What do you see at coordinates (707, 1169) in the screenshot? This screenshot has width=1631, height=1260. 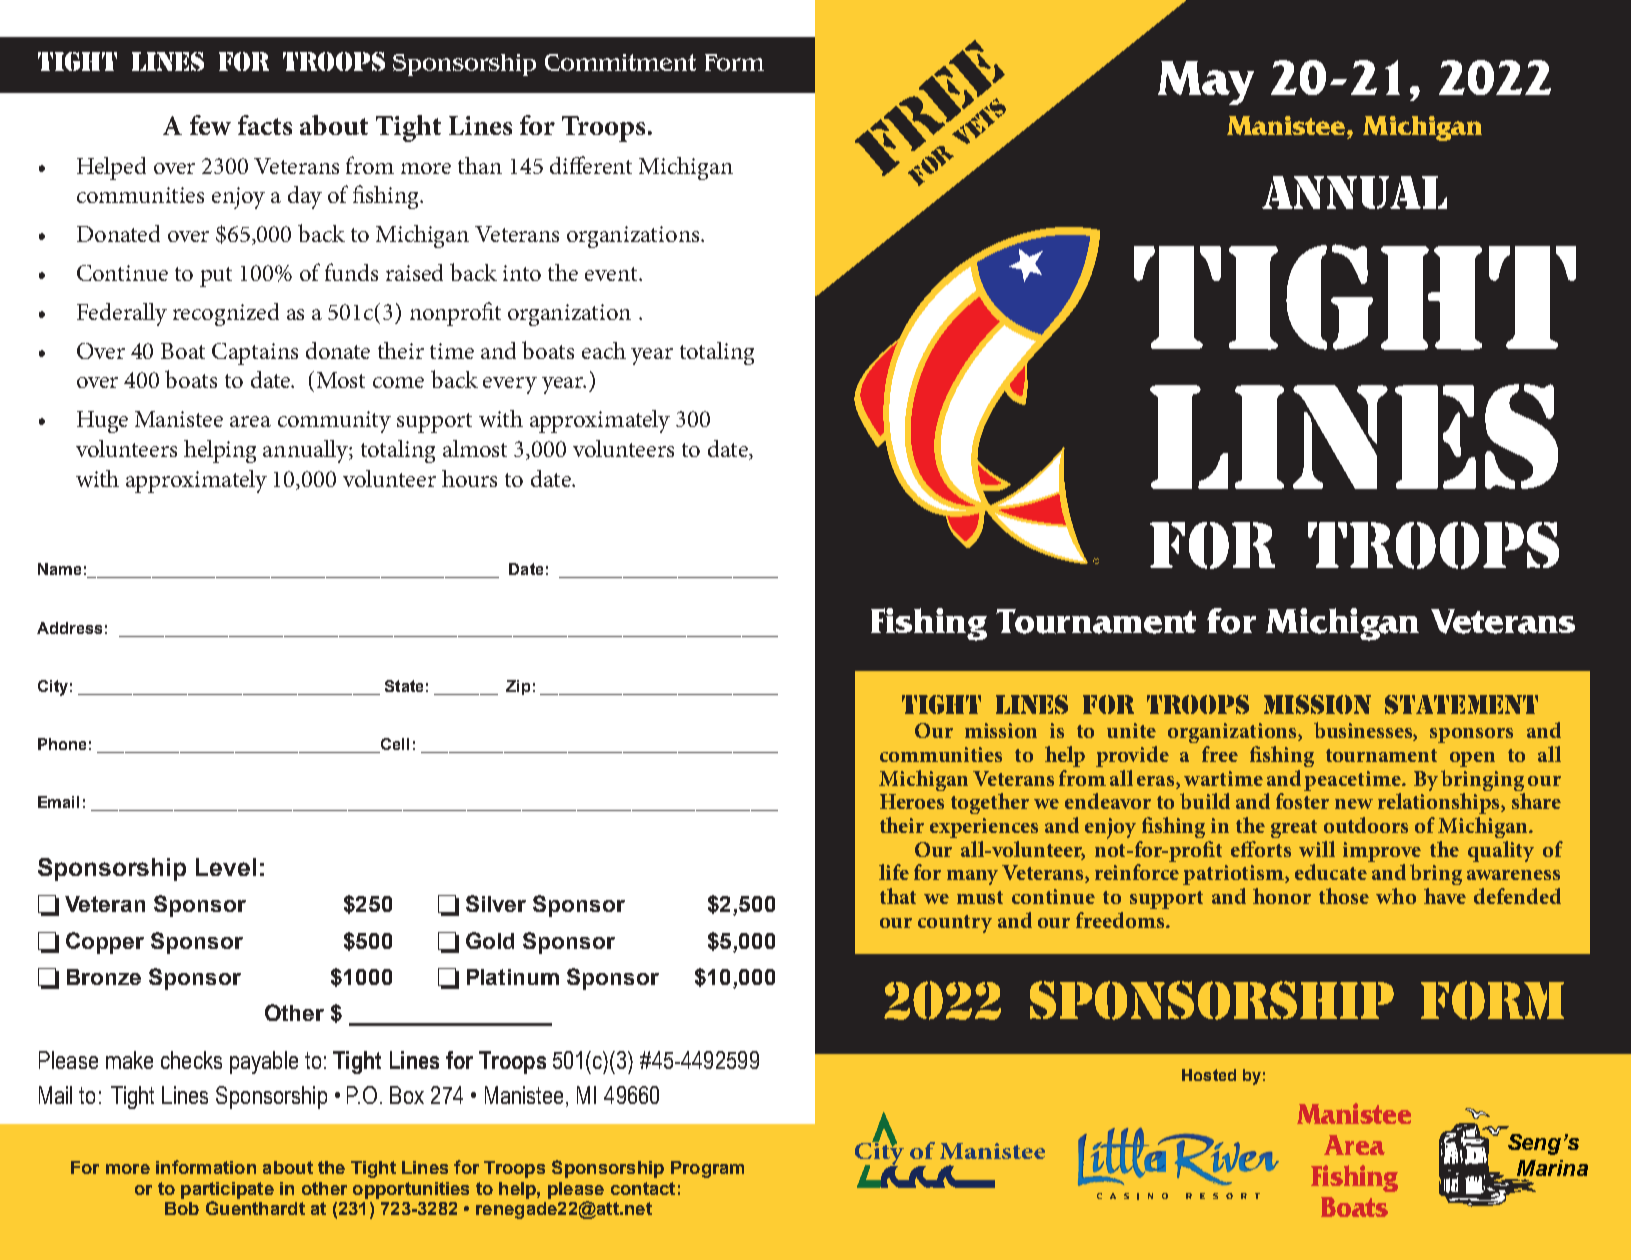 I see `Program` at bounding box center [707, 1169].
